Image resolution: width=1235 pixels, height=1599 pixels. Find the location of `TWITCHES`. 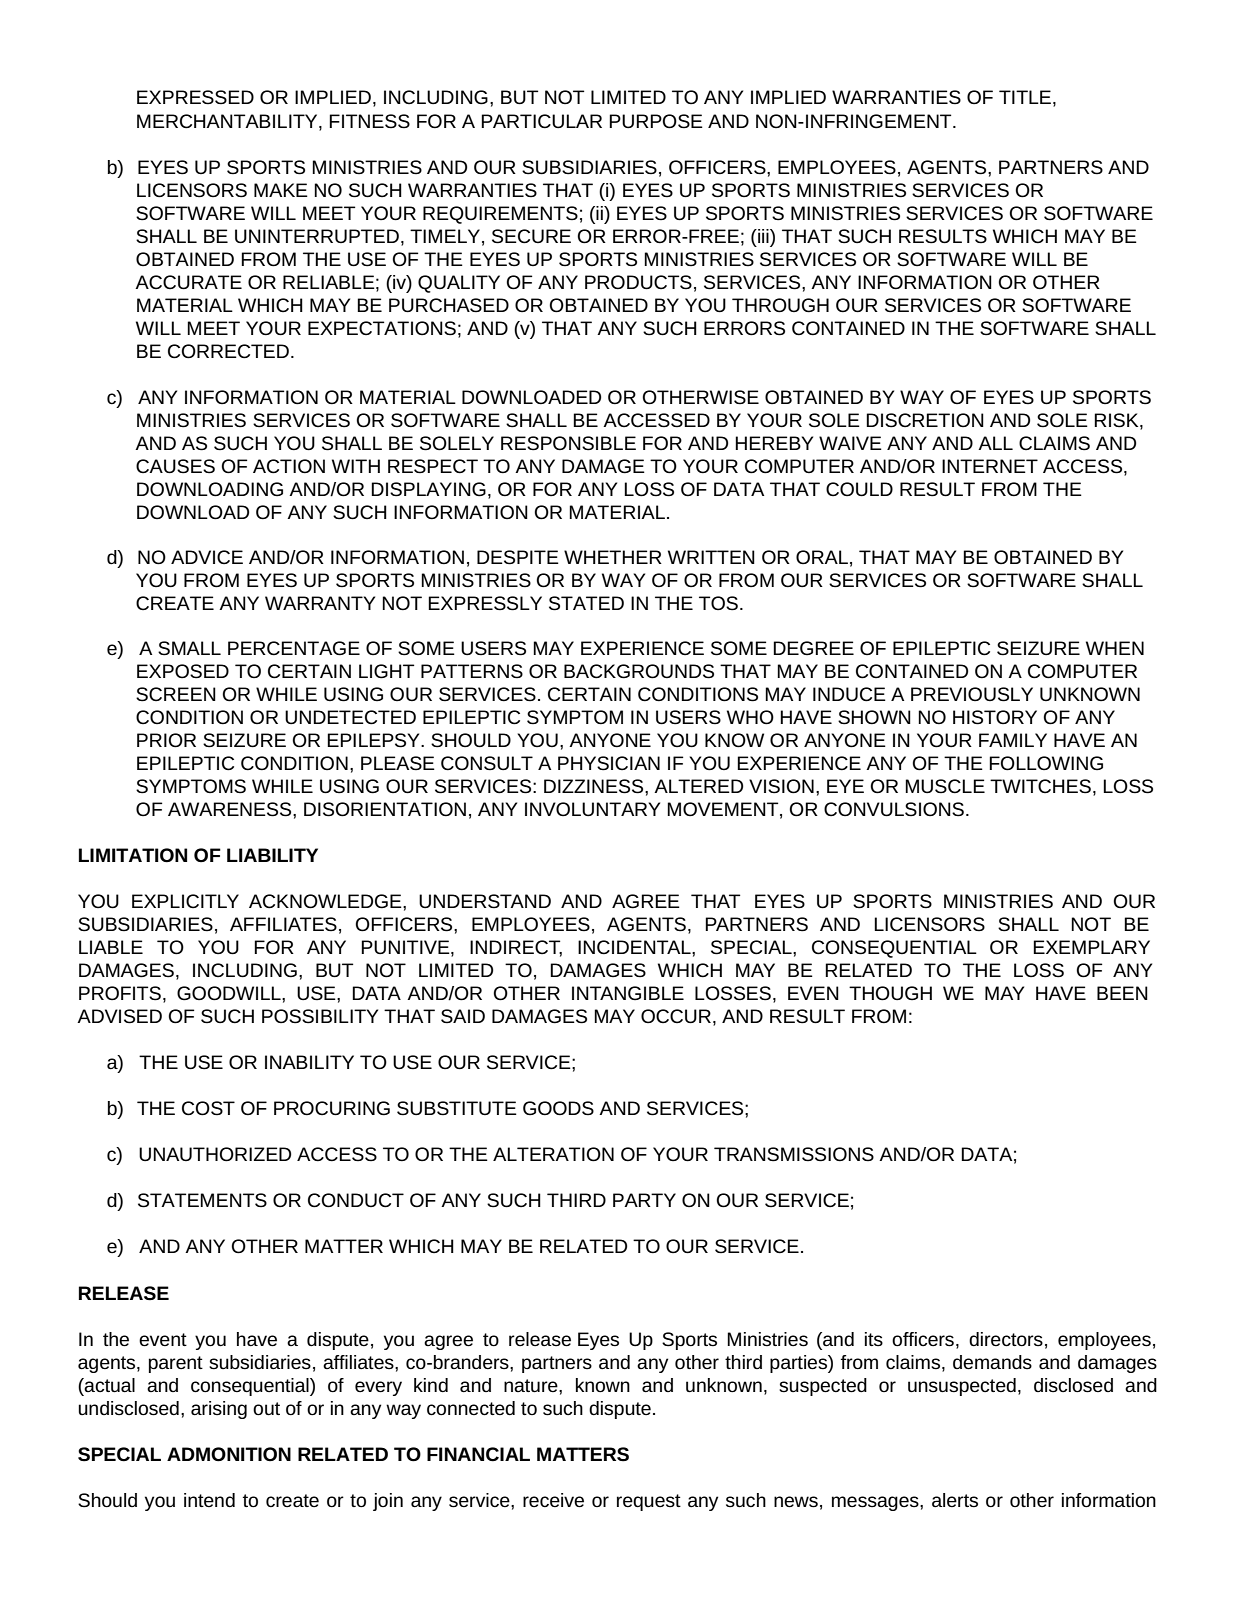

TWITCHES is located at coordinates (1040, 786).
